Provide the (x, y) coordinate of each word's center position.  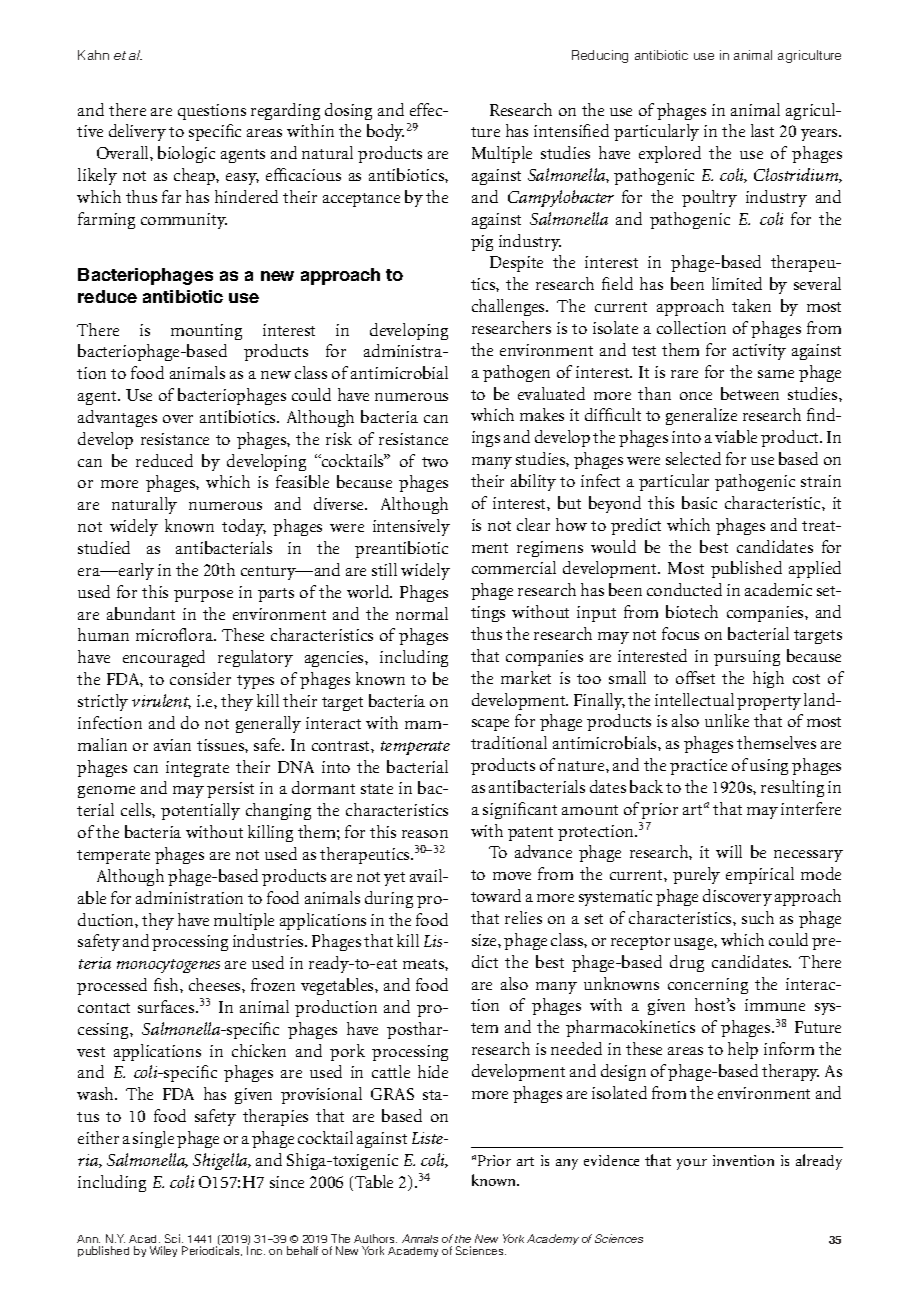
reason (425, 834)
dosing (348, 111)
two (435, 462)
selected (693, 458)
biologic (186, 154)
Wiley (163, 1251)
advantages (117, 418)
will (729, 851)
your (692, 1164)
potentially (200, 811)
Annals (420, 1238)
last (762, 130)
